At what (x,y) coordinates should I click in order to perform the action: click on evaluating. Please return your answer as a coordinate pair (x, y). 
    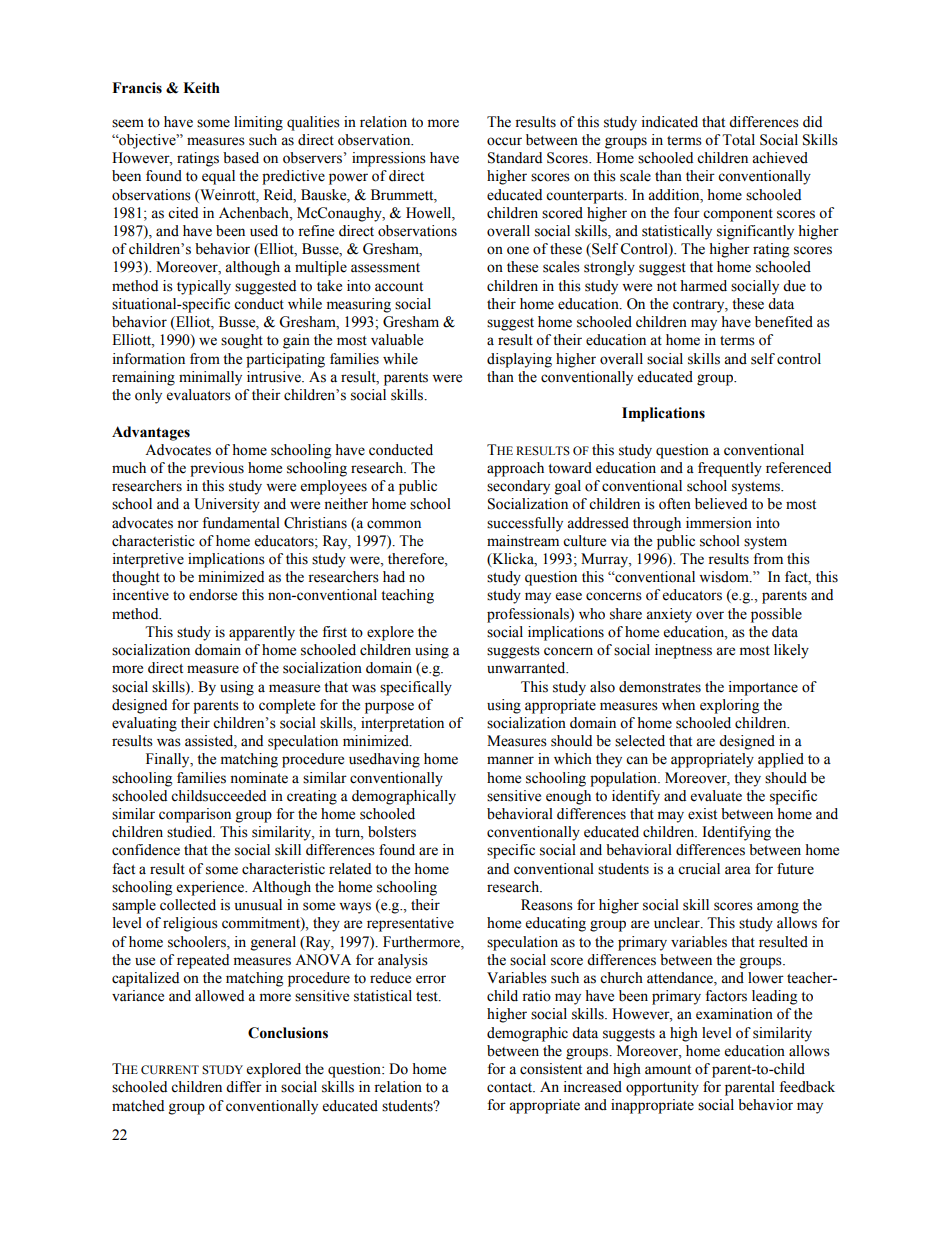
    Looking at the image, I should click on (144, 724).
